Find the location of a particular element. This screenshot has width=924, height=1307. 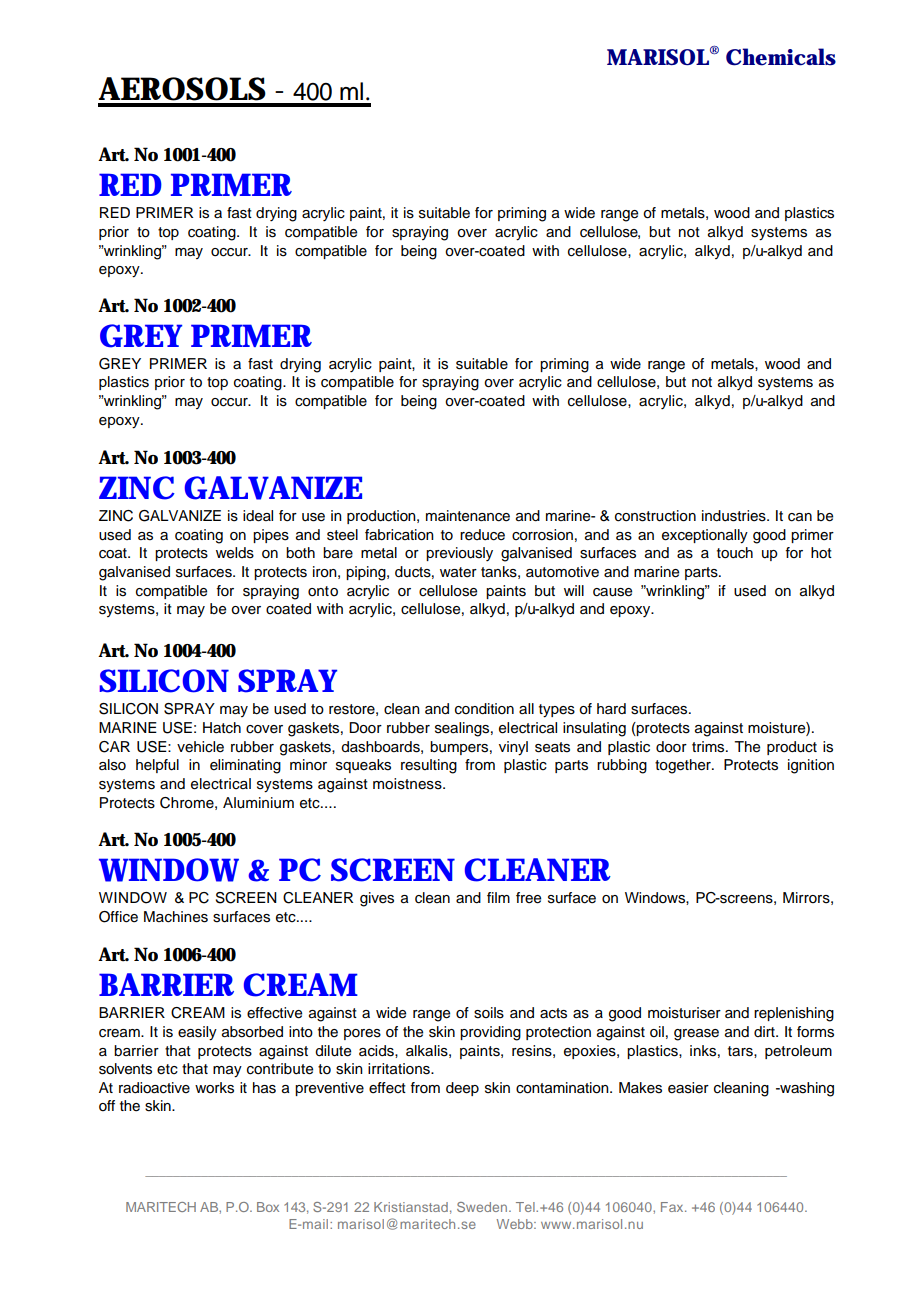

Sweden is located at coordinates (482, 1207).
